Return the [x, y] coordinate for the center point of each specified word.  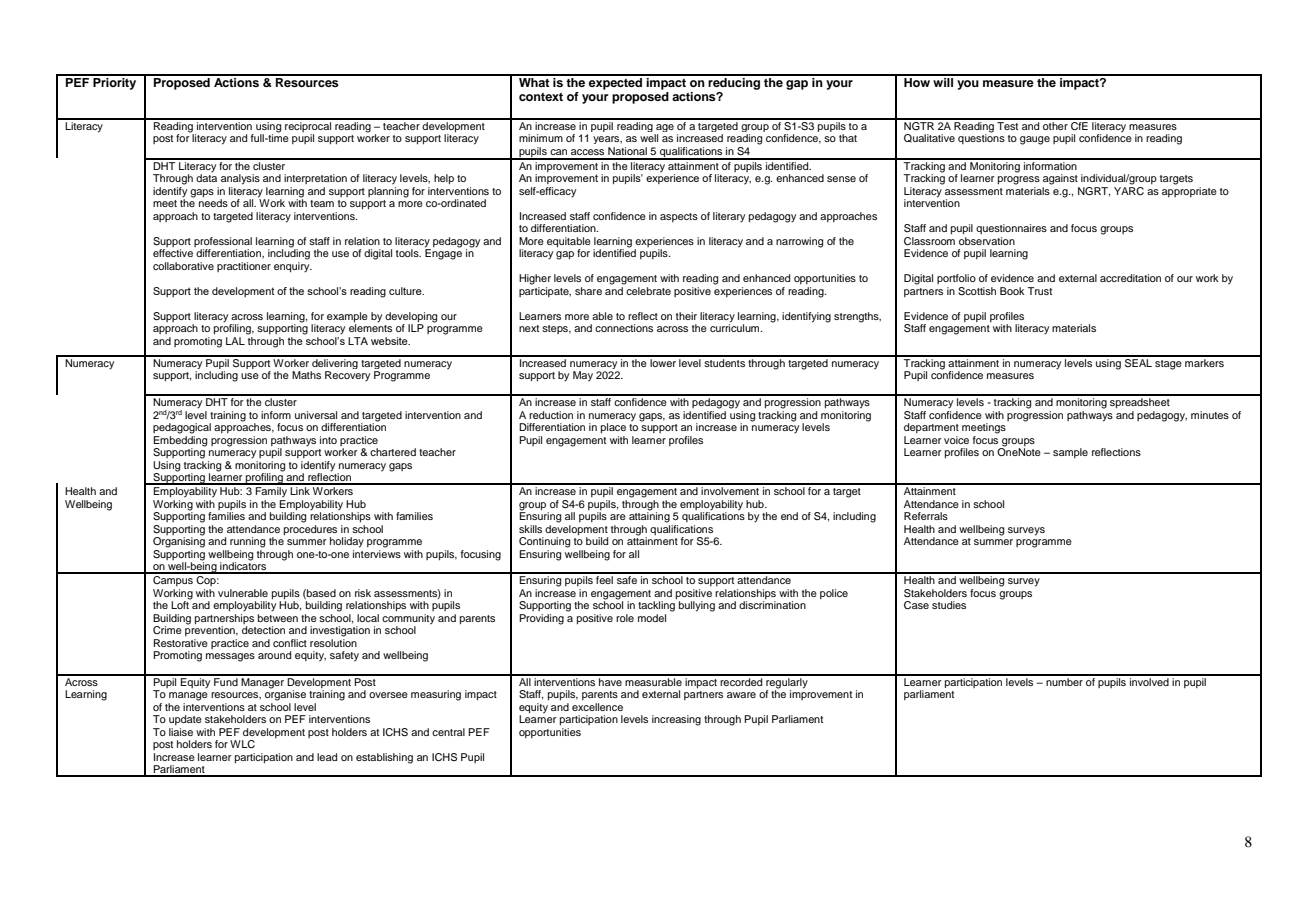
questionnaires [1011, 229]
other [1055, 124]
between [278, 616]
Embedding [180, 440]
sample [1070, 453]
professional [223, 242]
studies [949, 605]
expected [615, 82]
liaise [181, 732]
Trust [1039, 291]
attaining [649, 516]
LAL [235, 341]
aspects [679, 217]
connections [624, 328]
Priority [115, 82]
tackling [657, 605]
